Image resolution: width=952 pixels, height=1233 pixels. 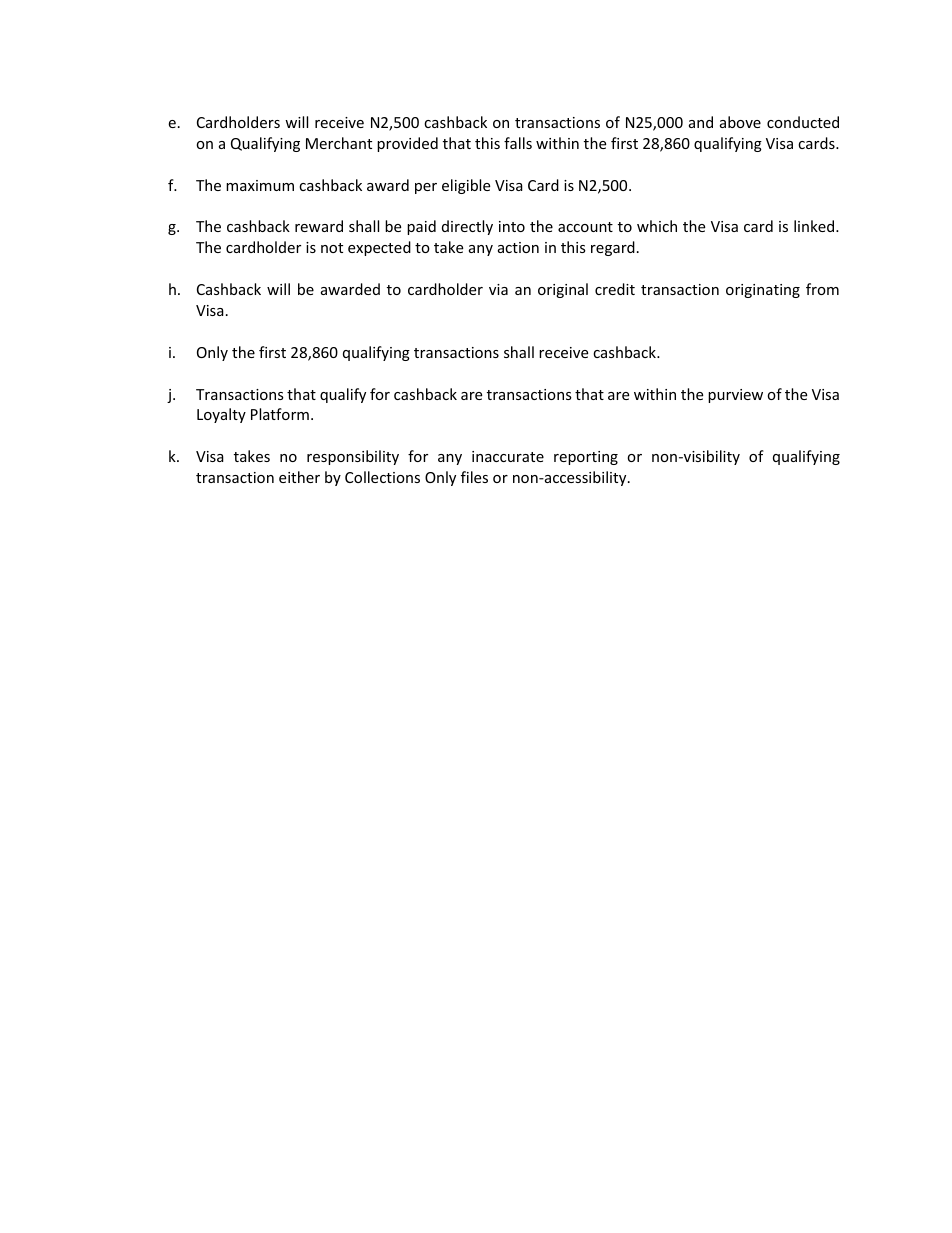 What do you see at coordinates (815, 226) in the screenshot?
I see `linked` at bounding box center [815, 226].
